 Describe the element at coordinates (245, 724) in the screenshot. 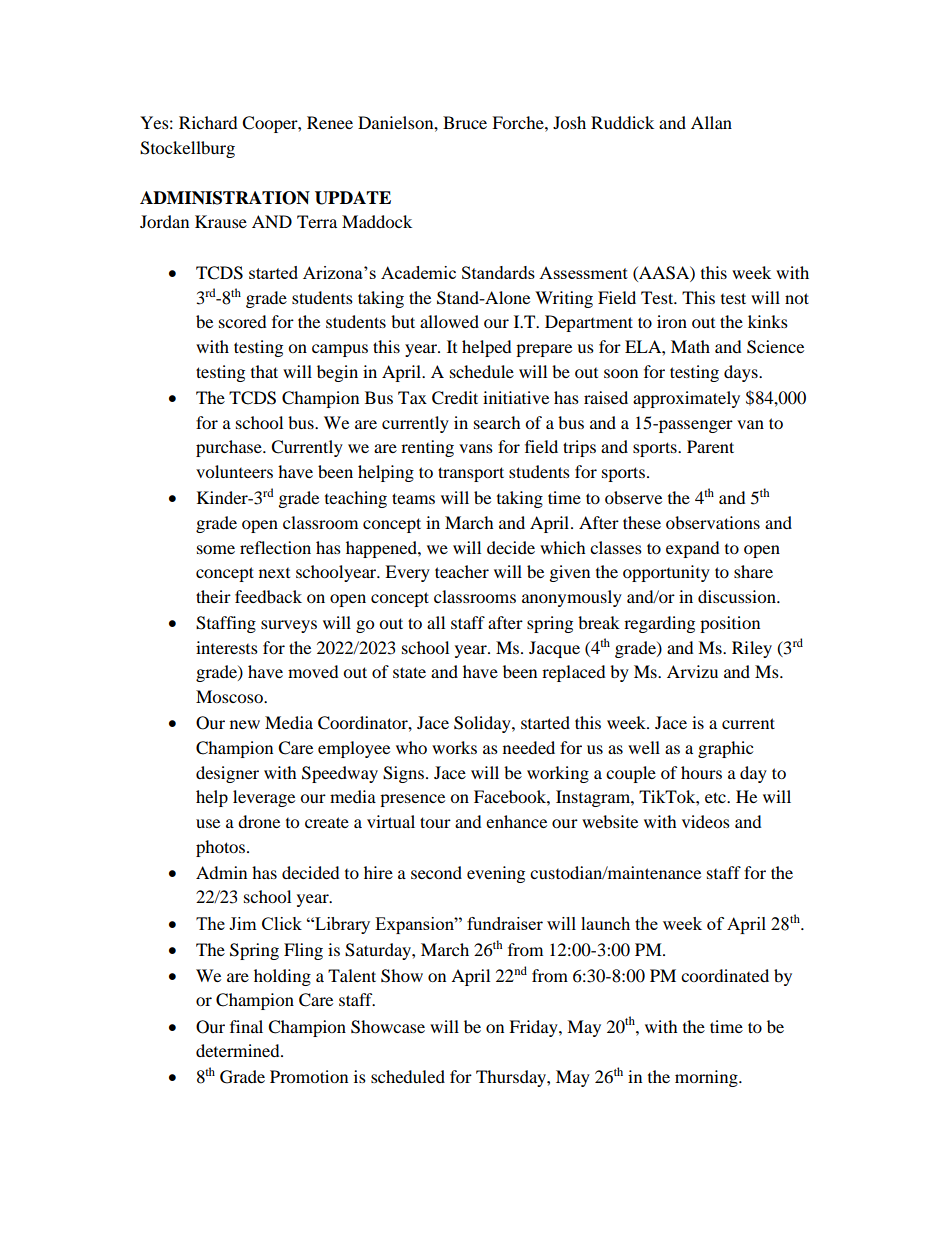

I see `new` at that location.
